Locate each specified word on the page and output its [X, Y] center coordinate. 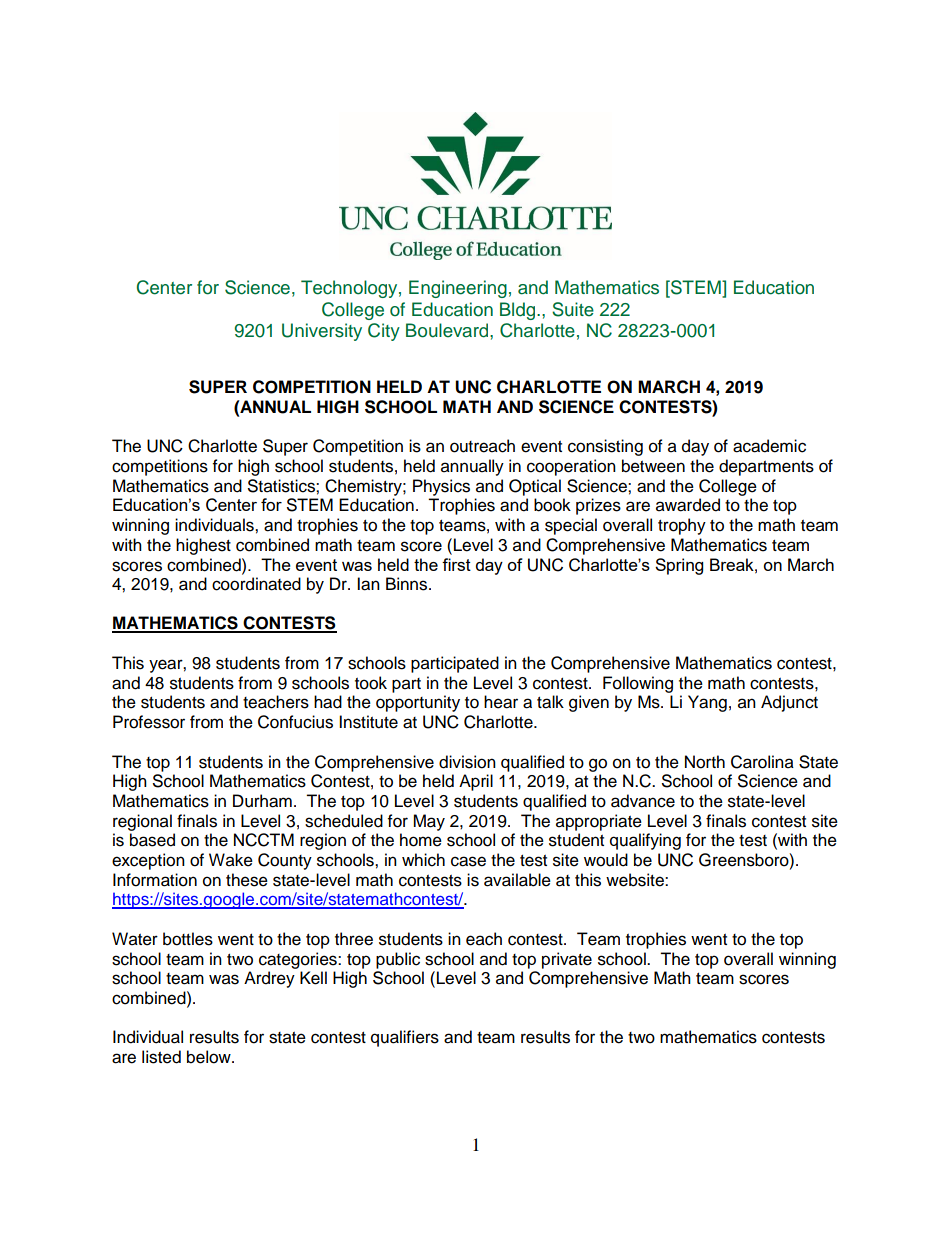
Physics [441, 487]
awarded [688, 505]
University [322, 332]
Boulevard [448, 330]
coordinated [256, 584]
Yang [707, 703]
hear [501, 702]
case [468, 861]
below [210, 1057]
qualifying [645, 841]
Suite [573, 309]
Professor [149, 722]
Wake [231, 860]
